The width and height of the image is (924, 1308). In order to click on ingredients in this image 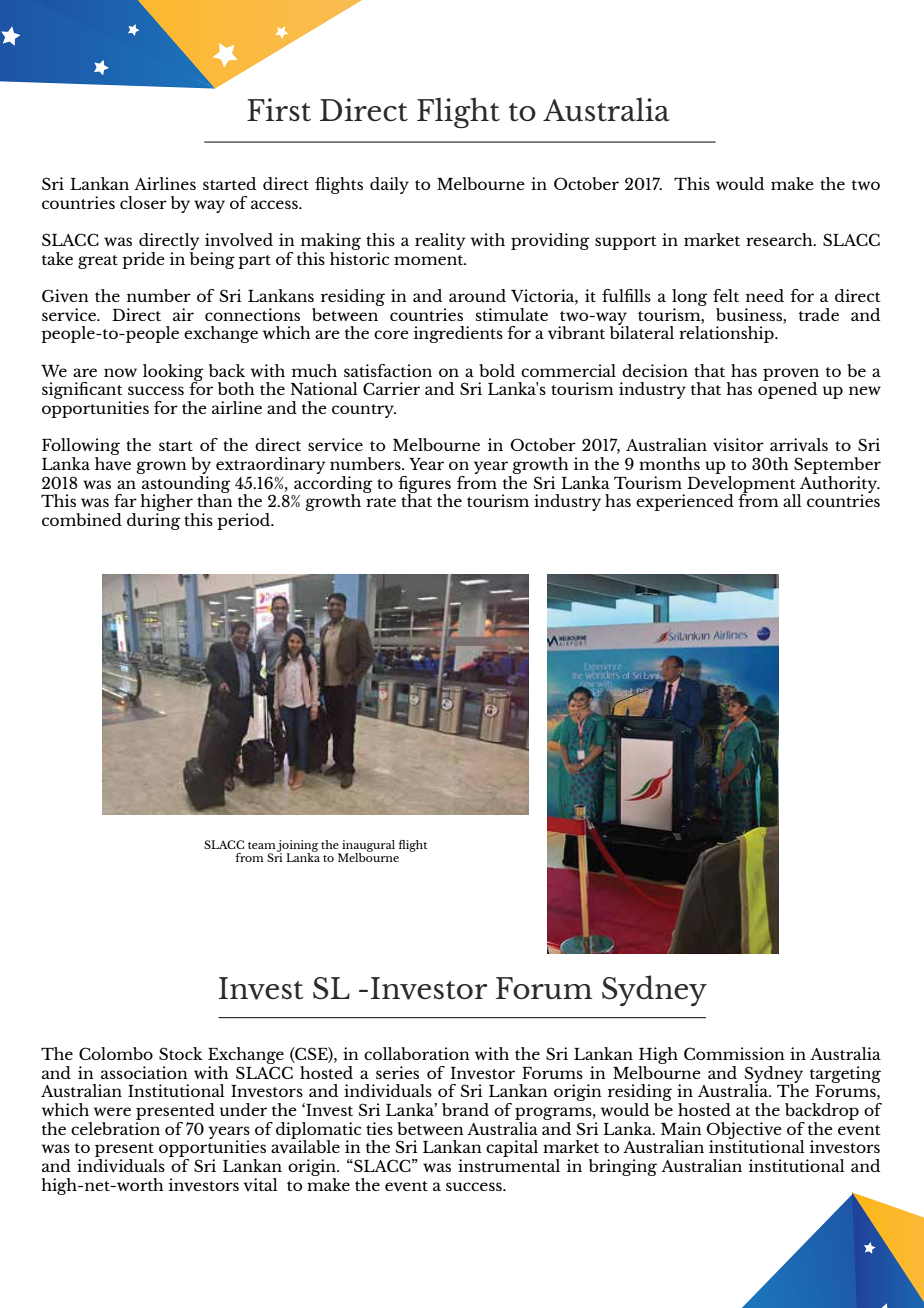, I will do `click(458, 334)`.
